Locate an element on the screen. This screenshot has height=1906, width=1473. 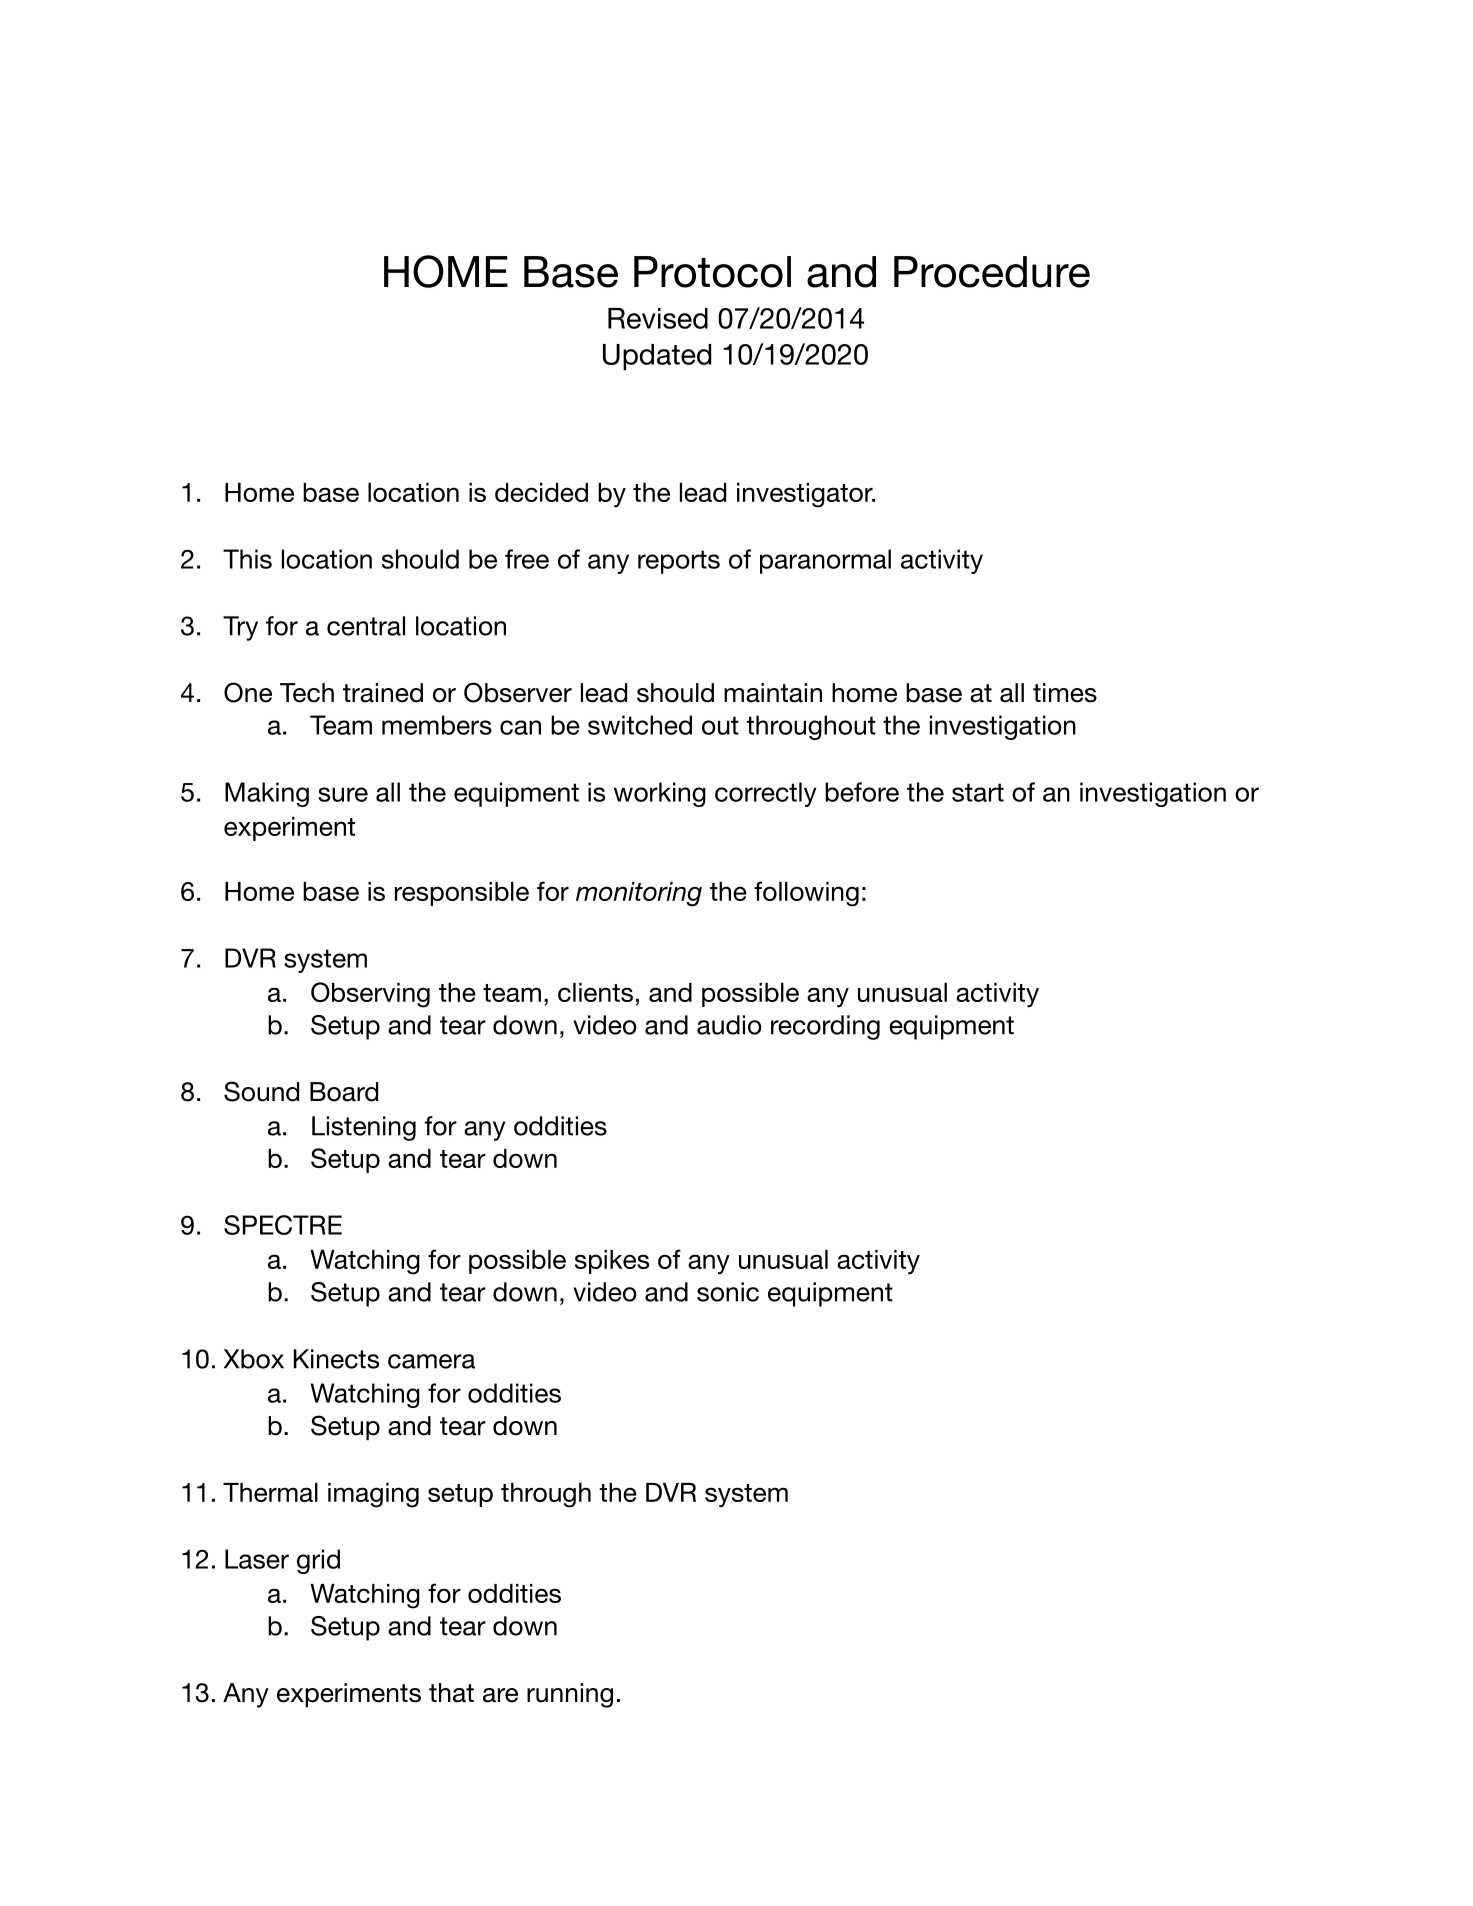
Revised is located at coordinates (658, 318).
